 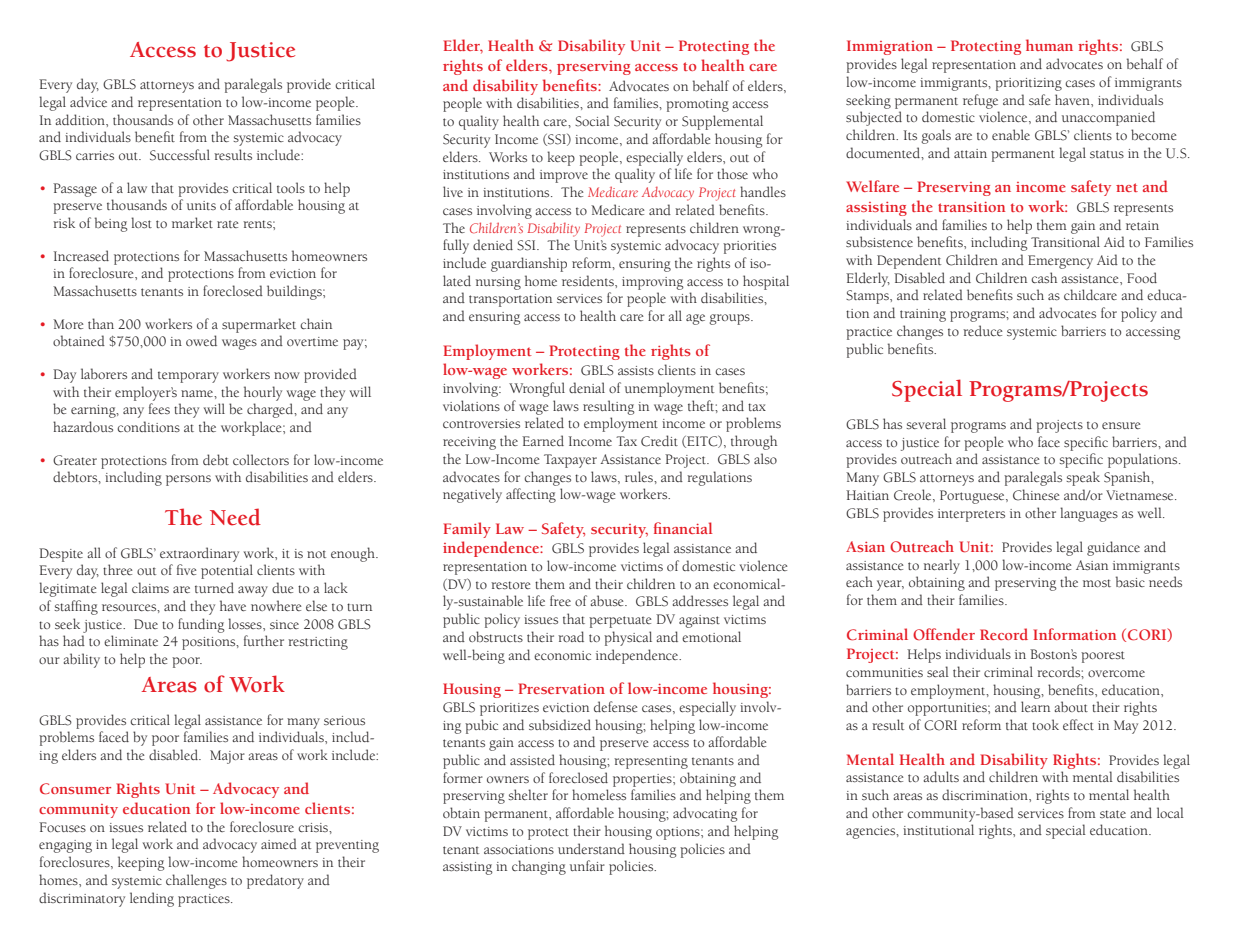 What do you see at coordinates (188, 480) in the screenshot?
I see `persons` at bounding box center [188, 480].
